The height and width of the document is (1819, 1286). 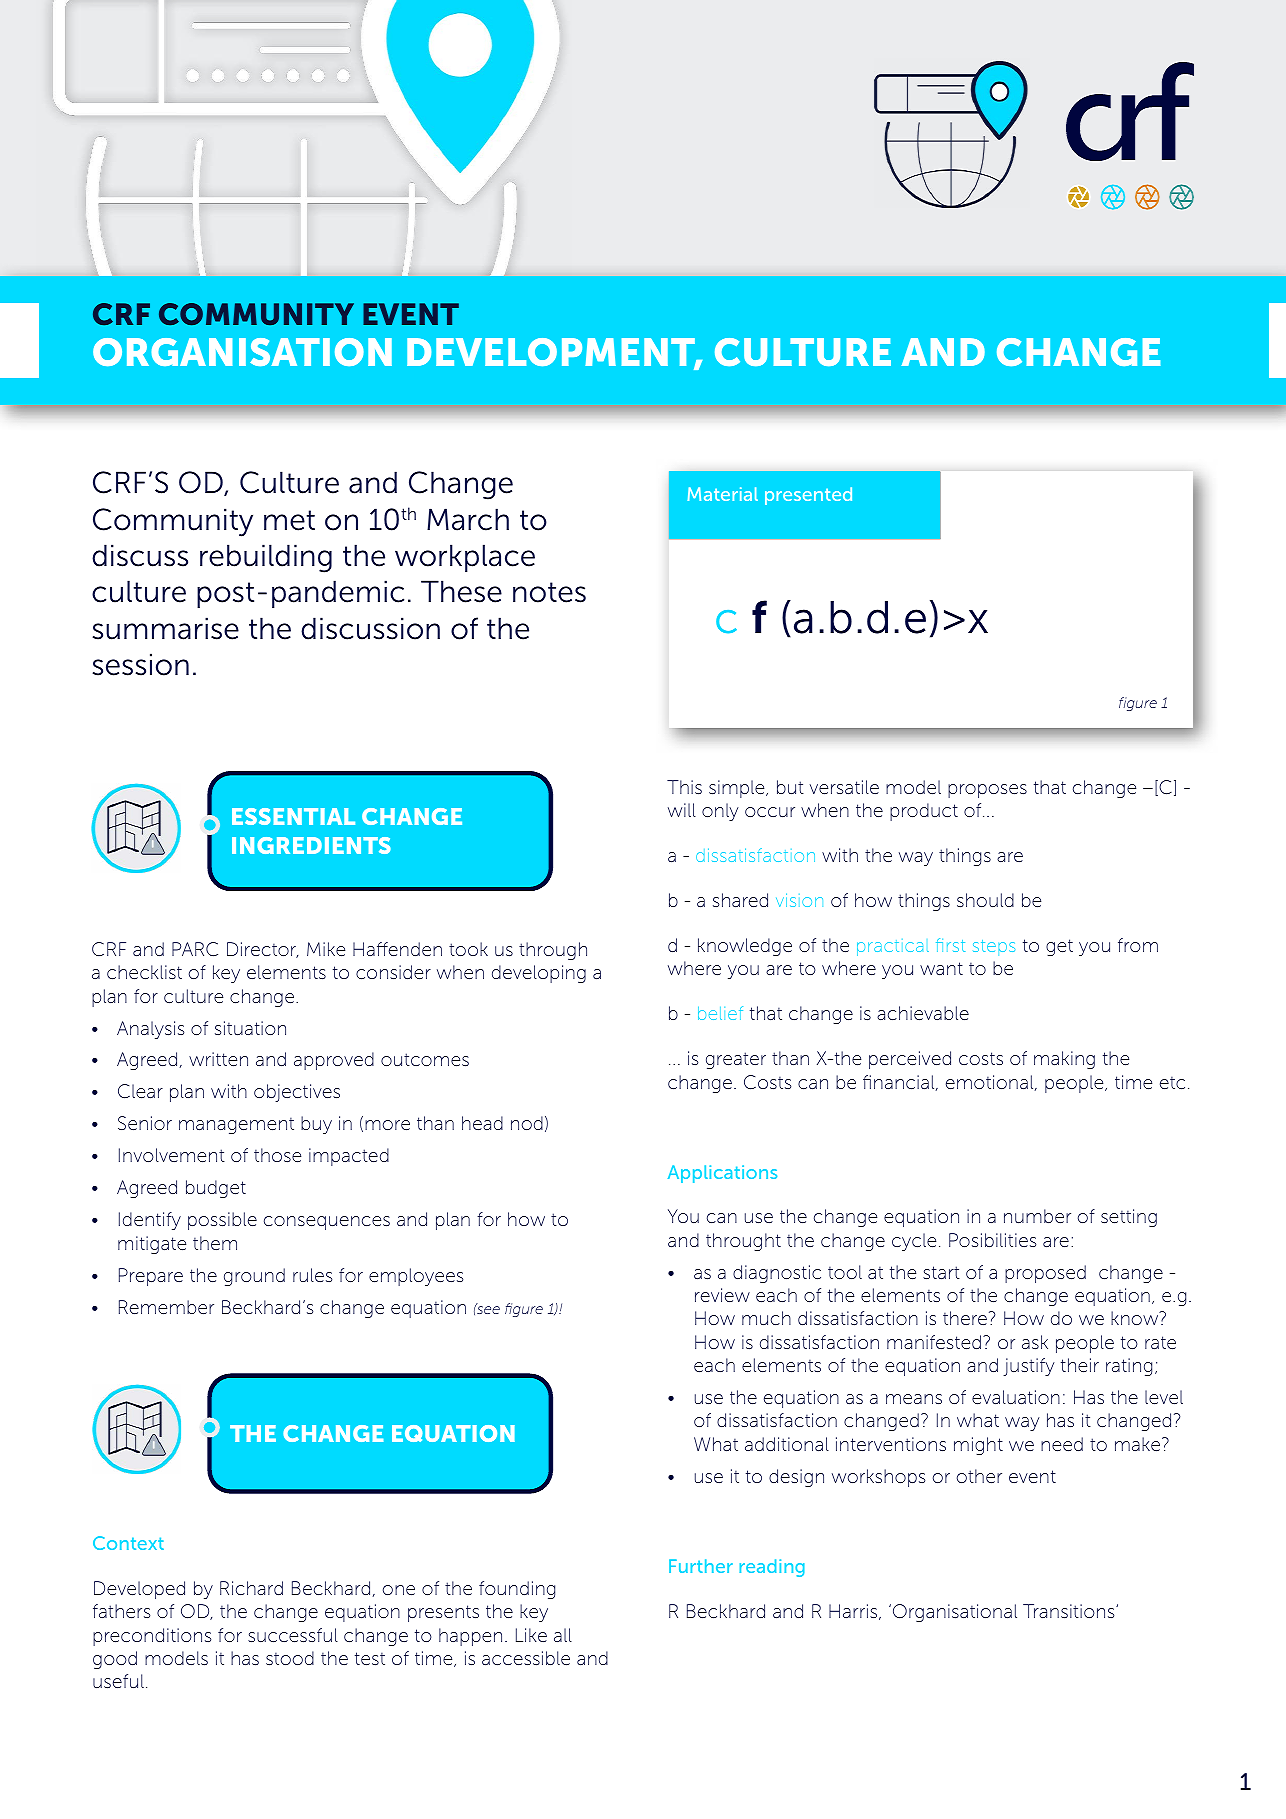 I want to click on justify, so click(x=1028, y=1367).
